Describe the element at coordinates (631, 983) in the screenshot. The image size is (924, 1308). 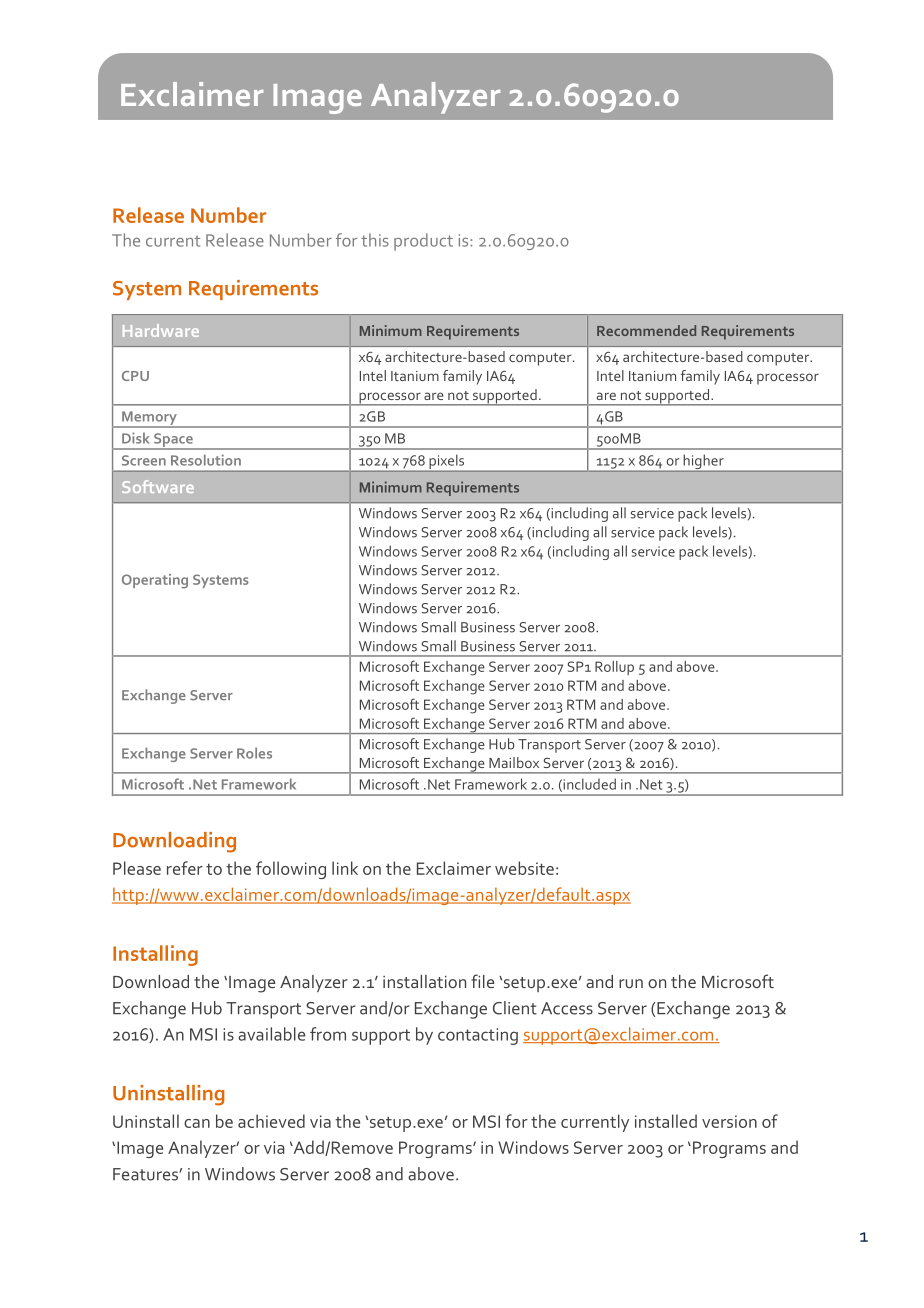
I see `run` at that location.
